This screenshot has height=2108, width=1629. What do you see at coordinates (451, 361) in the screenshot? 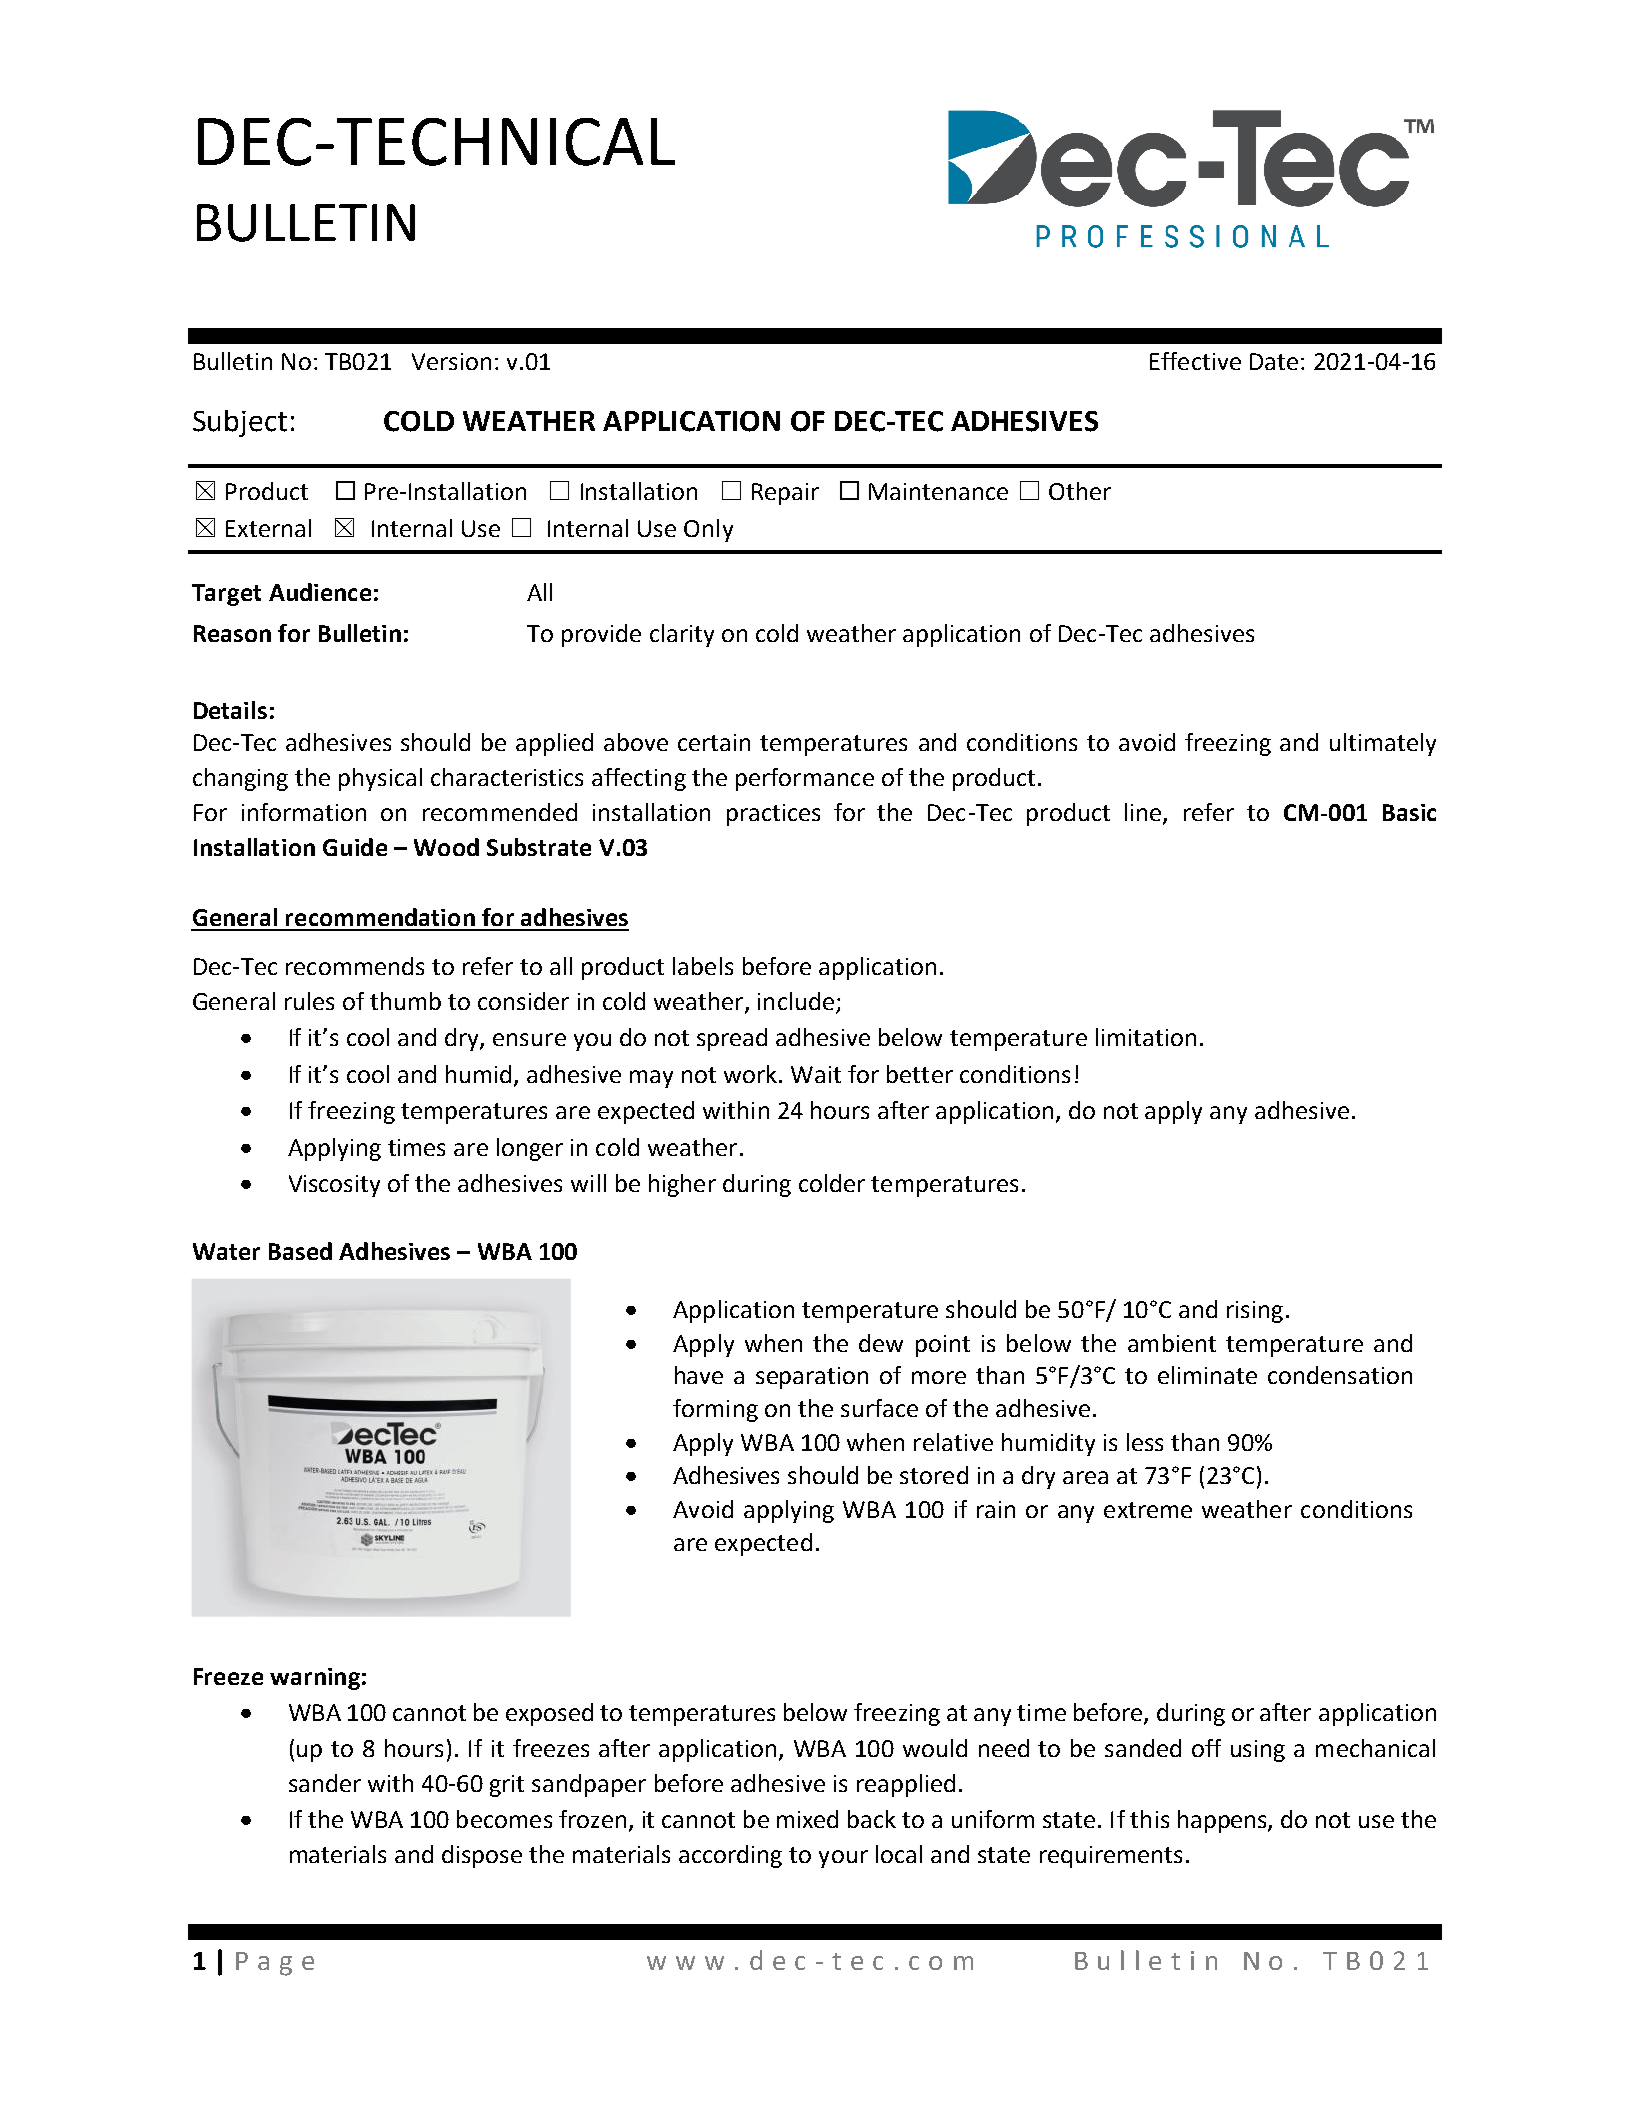
I see `Version` at bounding box center [451, 361].
